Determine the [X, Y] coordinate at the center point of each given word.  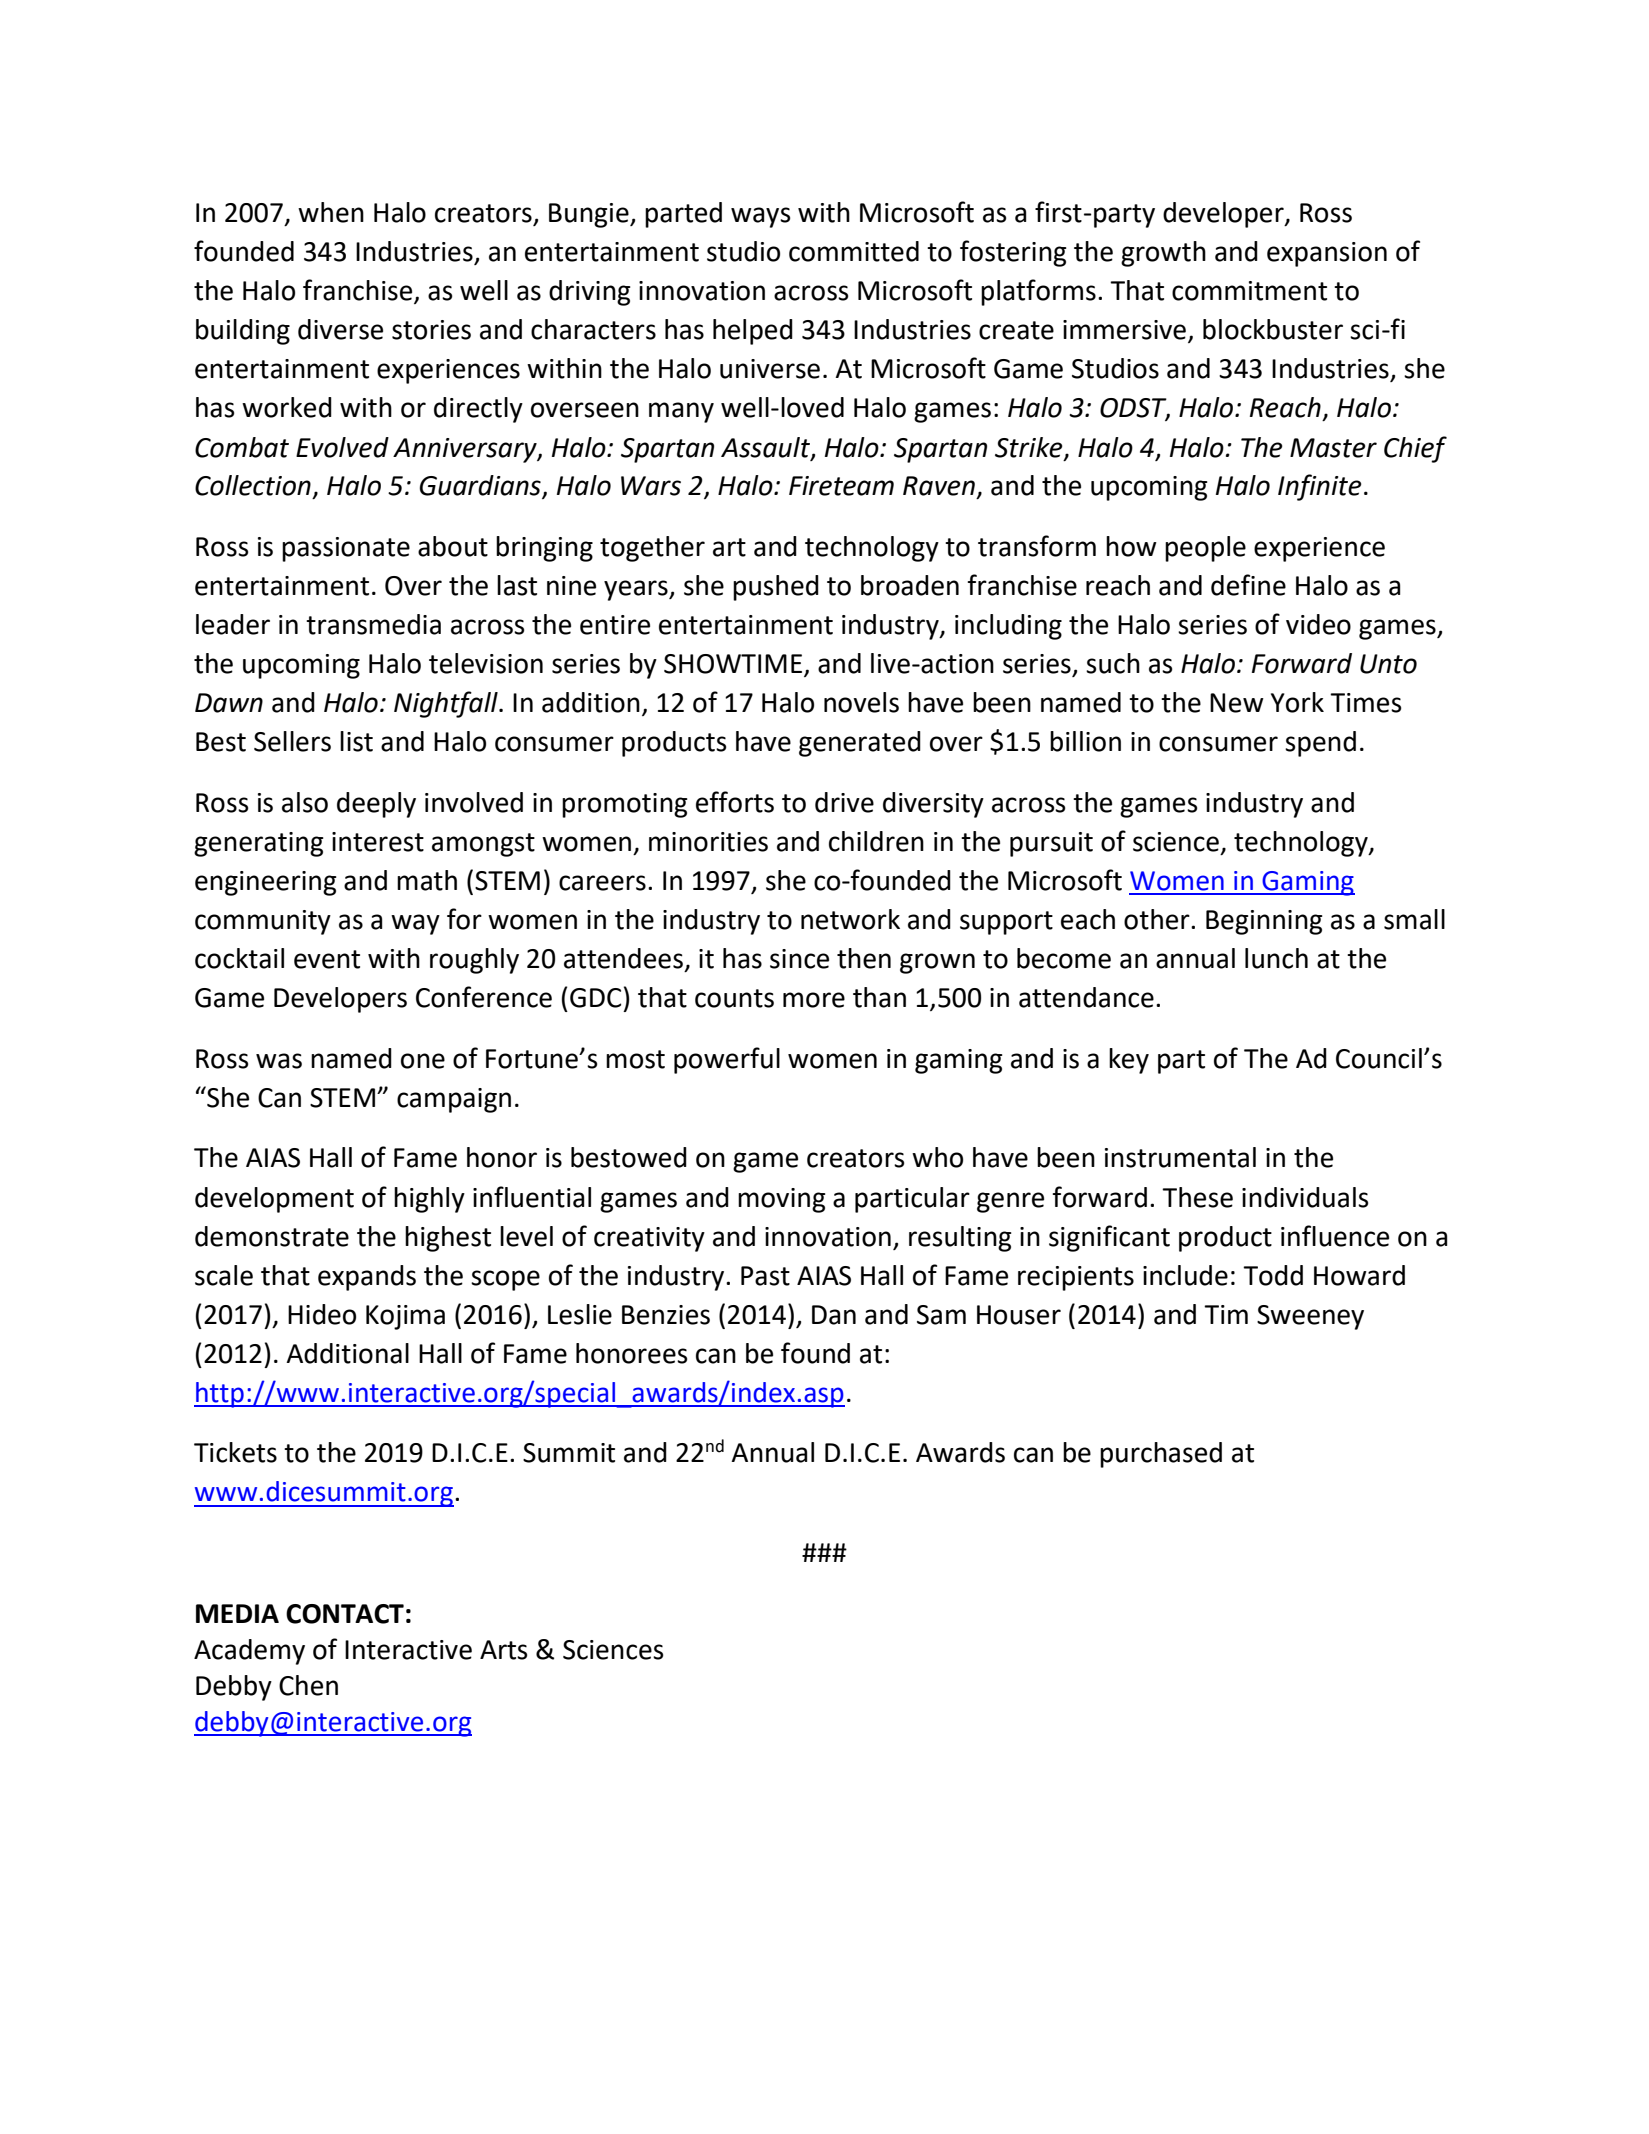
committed [854, 251]
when [331, 212]
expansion [1327, 254]
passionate [346, 549]
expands [367, 1278]
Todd [1273, 1275]
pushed [776, 588]
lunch [1276, 958]
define [1248, 585]
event [327, 959]
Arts [503, 1650]
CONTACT [345, 1614]
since [799, 959]
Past [765, 1276]
